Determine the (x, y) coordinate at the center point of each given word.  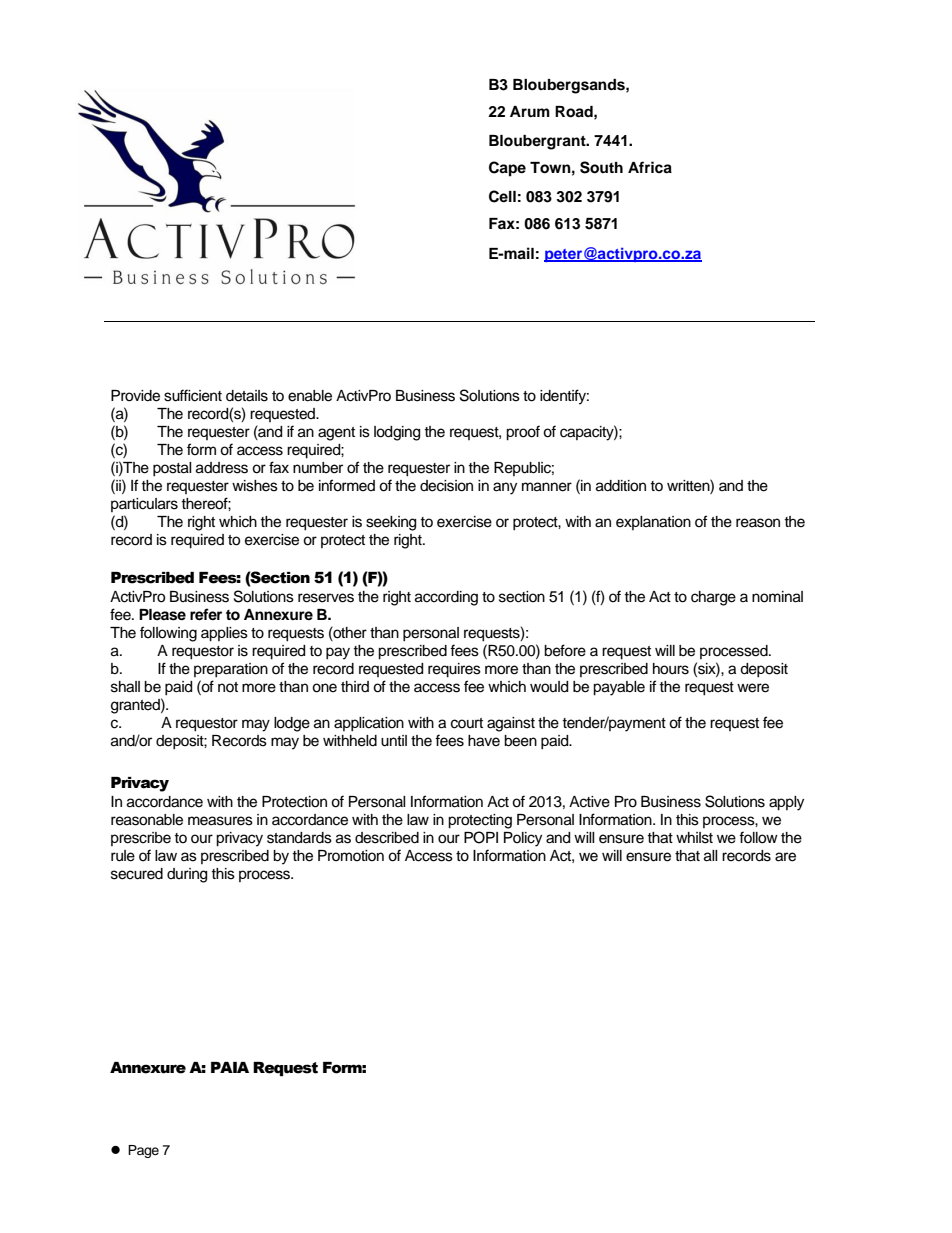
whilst (694, 838)
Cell (502, 196)
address (222, 468)
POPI (481, 837)
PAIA (230, 1067)
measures (220, 821)
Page (143, 1151)
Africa (650, 167)
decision (446, 486)
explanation (653, 523)
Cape (507, 169)
